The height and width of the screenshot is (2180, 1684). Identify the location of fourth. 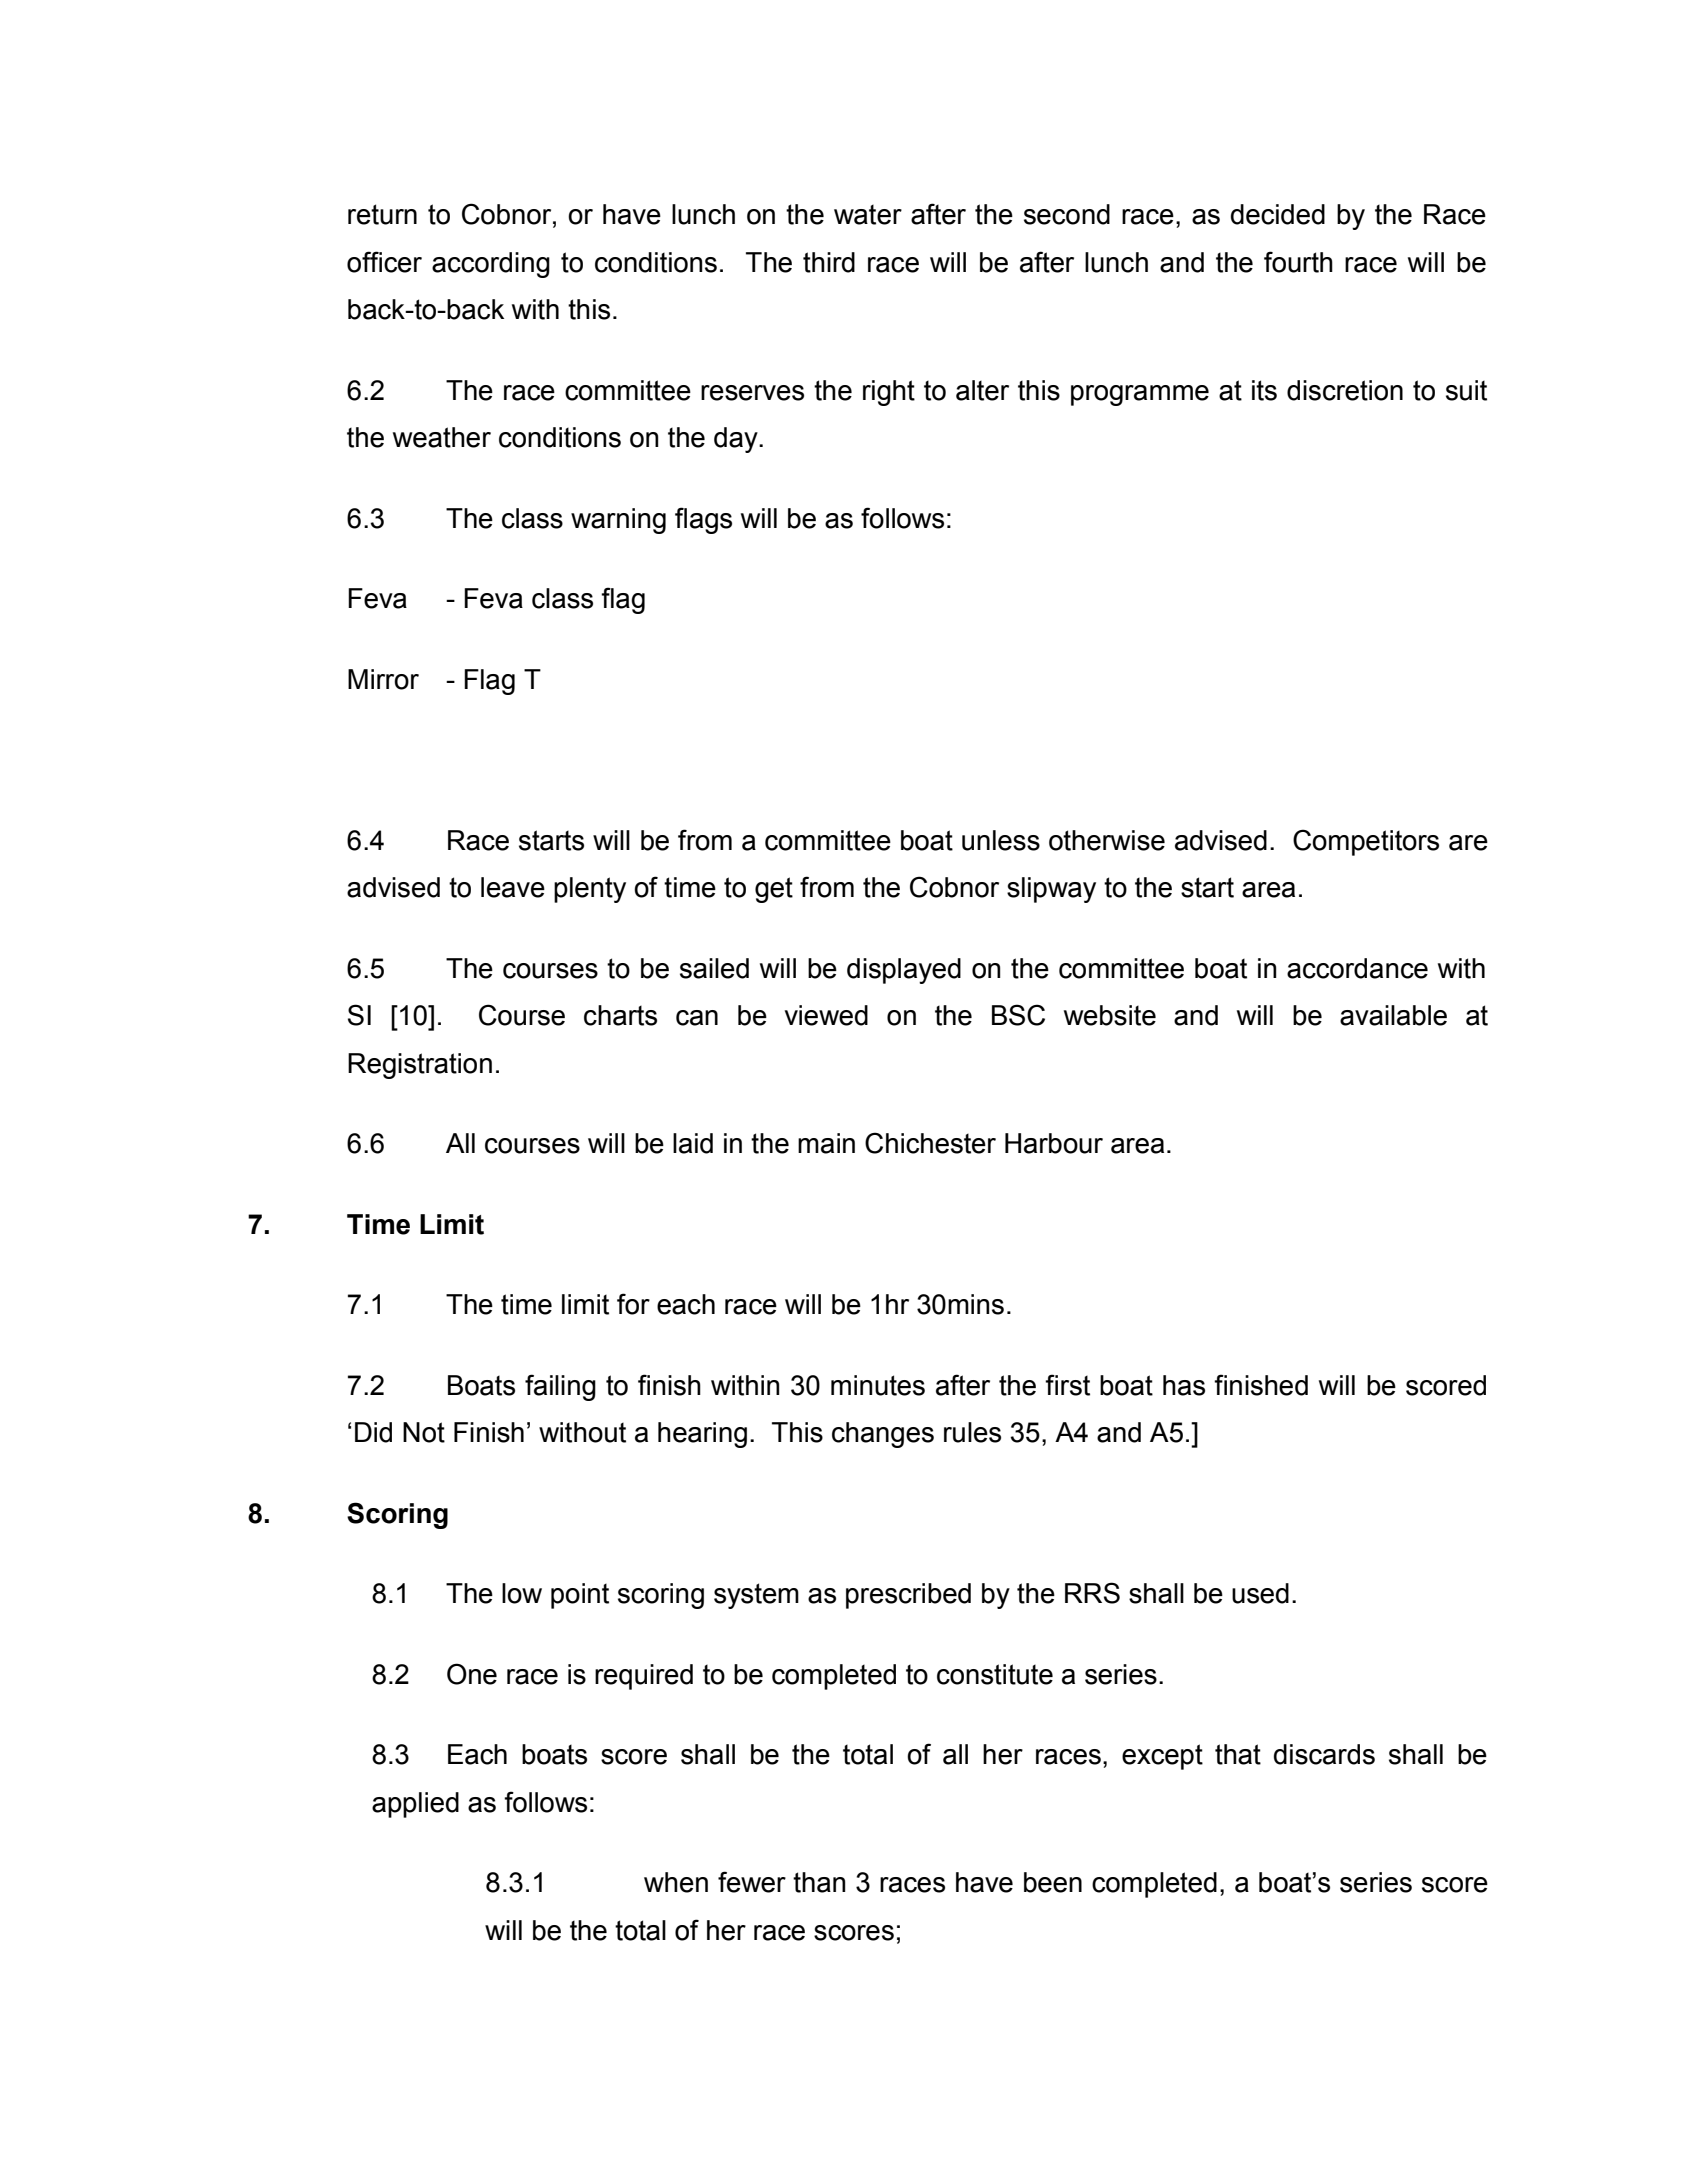
(1298, 262).
